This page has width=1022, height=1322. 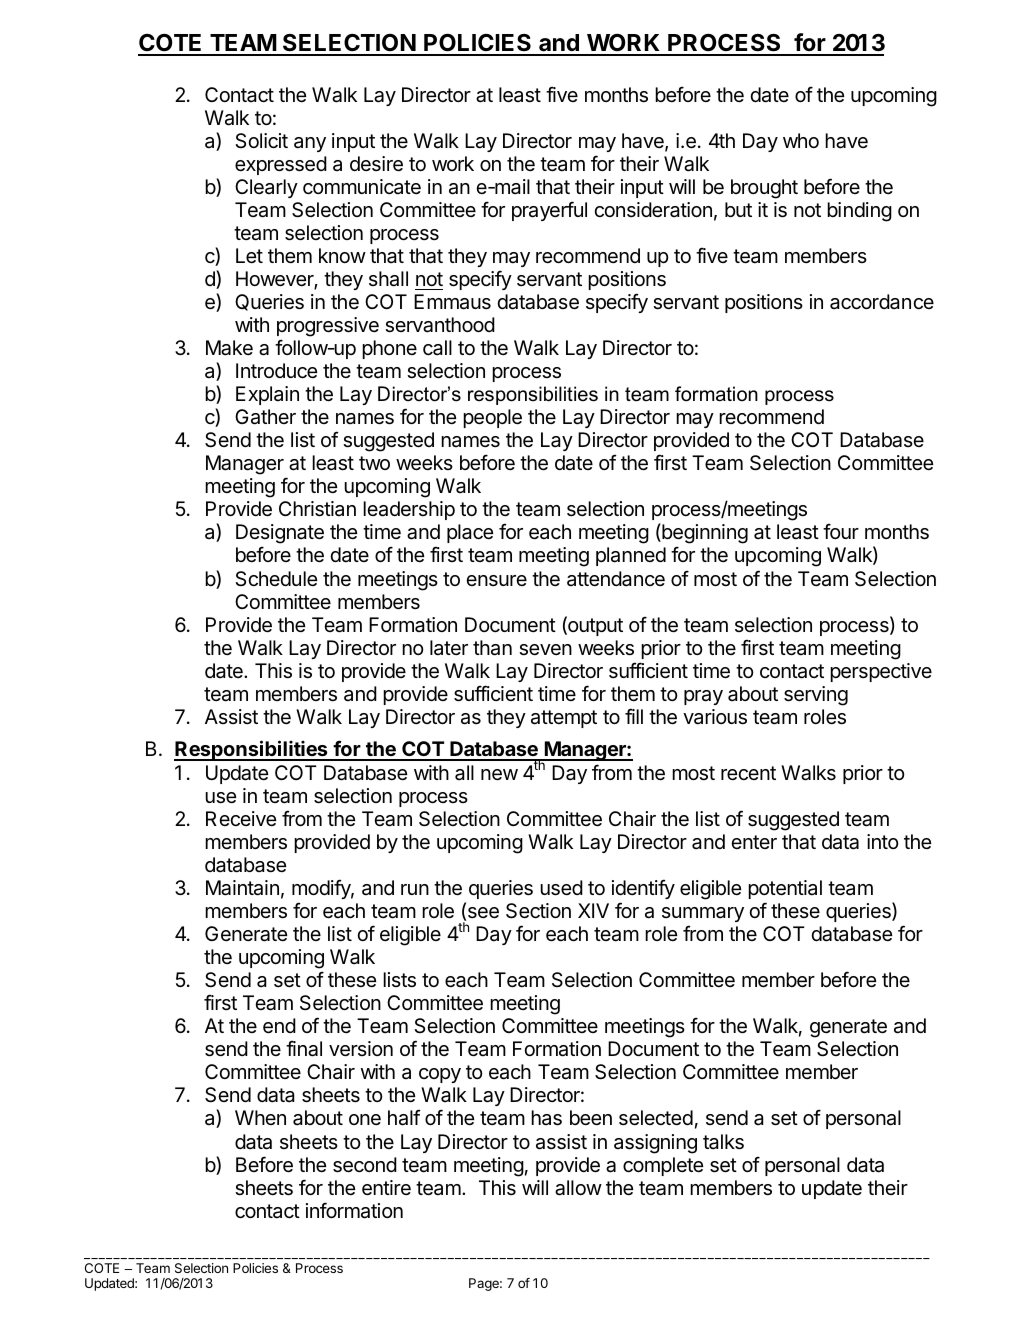 I want to click on serving, so click(x=816, y=696).
